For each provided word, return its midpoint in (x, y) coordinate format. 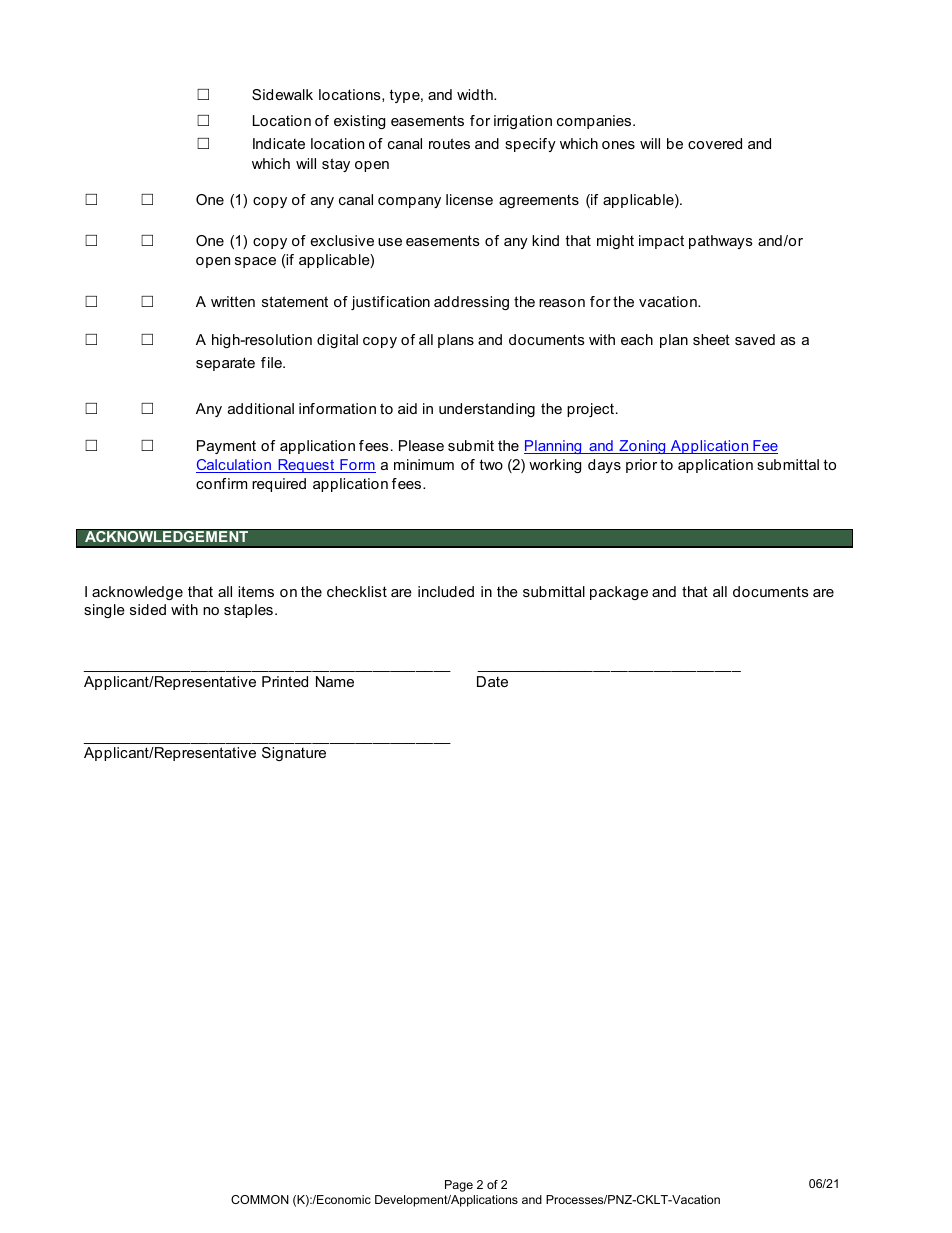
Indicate (279, 143)
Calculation (235, 466)
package (619, 593)
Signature (294, 754)
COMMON (260, 1199)
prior (641, 466)
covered (715, 143)
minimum (424, 464)
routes (449, 143)
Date (492, 681)
